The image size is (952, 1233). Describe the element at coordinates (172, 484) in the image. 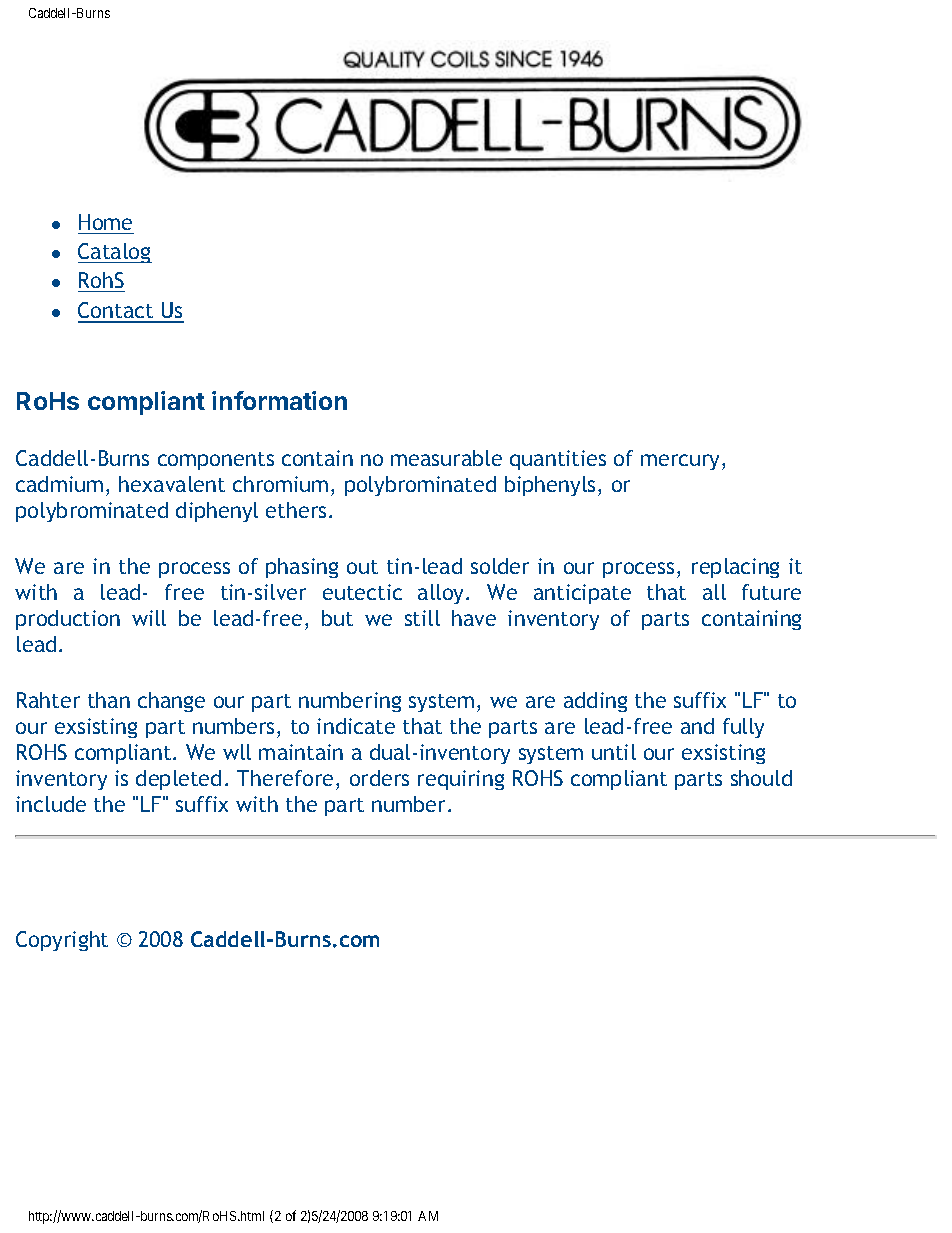

I see `hexavalent` at that location.
